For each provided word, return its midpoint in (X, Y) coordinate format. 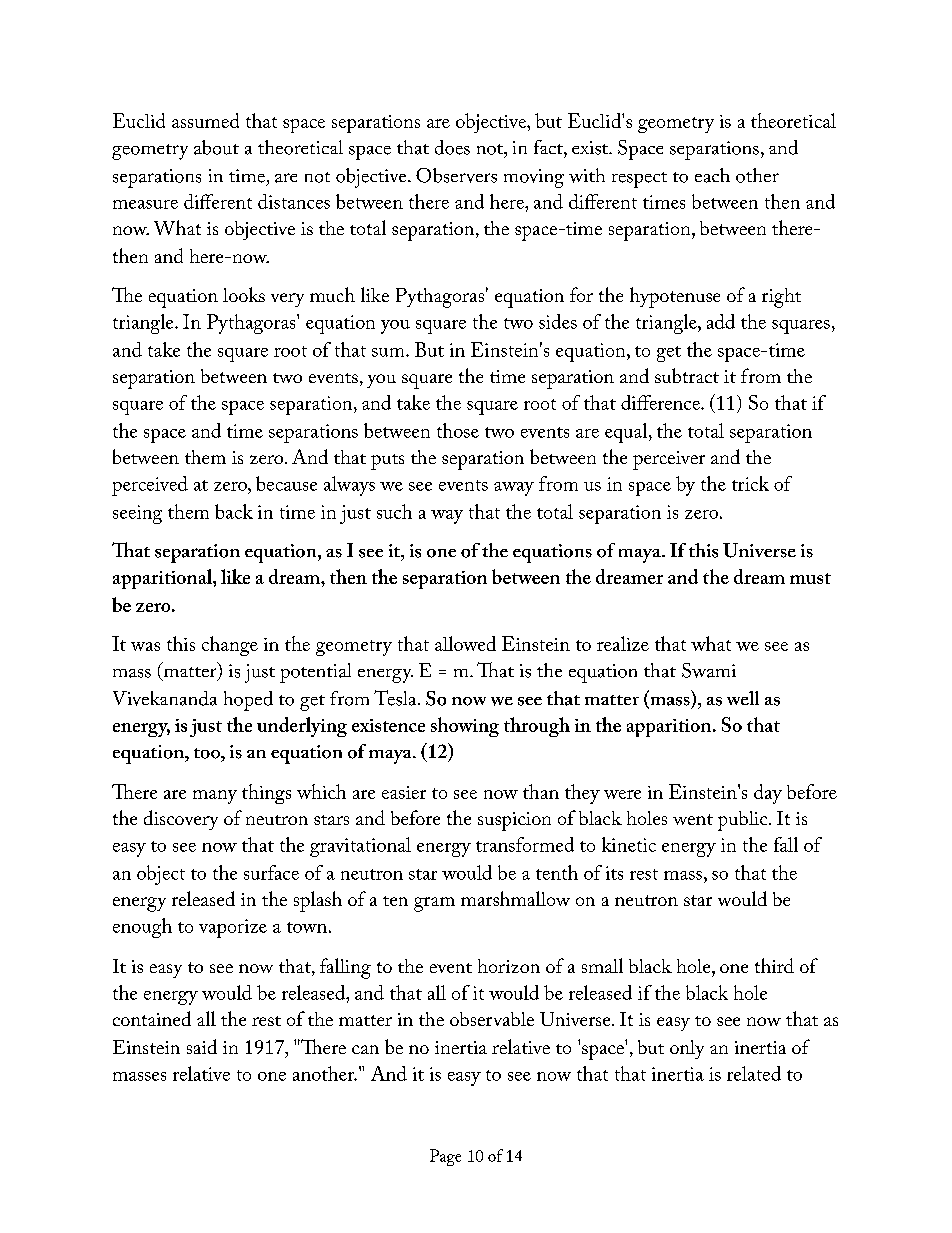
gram (434, 904)
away (514, 489)
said (202, 1046)
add (721, 321)
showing (465, 727)
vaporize (233, 928)
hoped (248, 701)
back (234, 511)
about (216, 147)
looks (244, 294)
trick (750, 483)
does (452, 147)
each (712, 175)
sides (558, 321)
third (774, 965)
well (743, 698)
